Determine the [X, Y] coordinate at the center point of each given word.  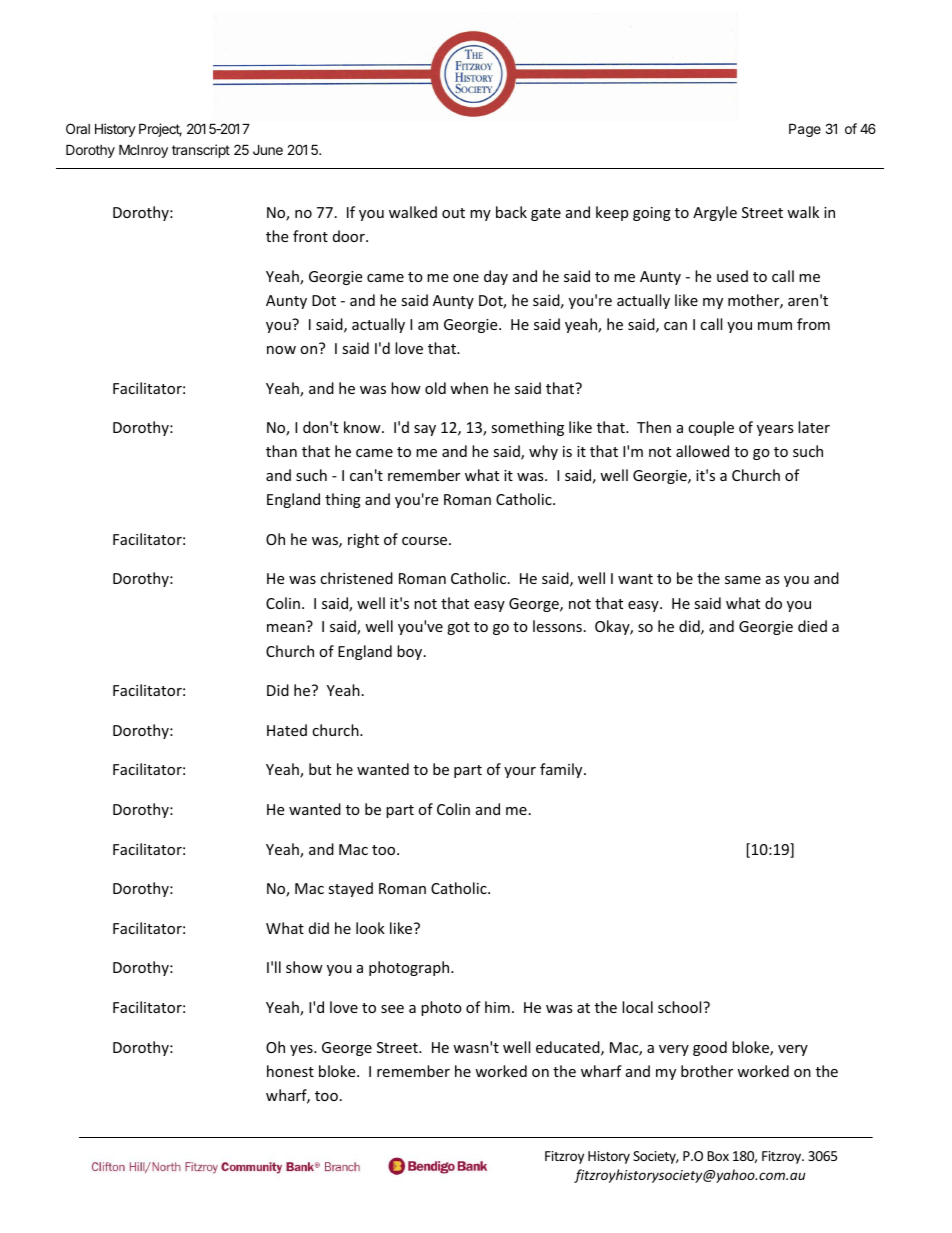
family [562, 770]
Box [718, 1156]
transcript [201, 151]
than [281, 451]
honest [290, 1071]
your [520, 772]
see [392, 1009]
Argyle [715, 213]
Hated [287, 730]
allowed [702, 451]
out [453, 213]
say [425, 430]
